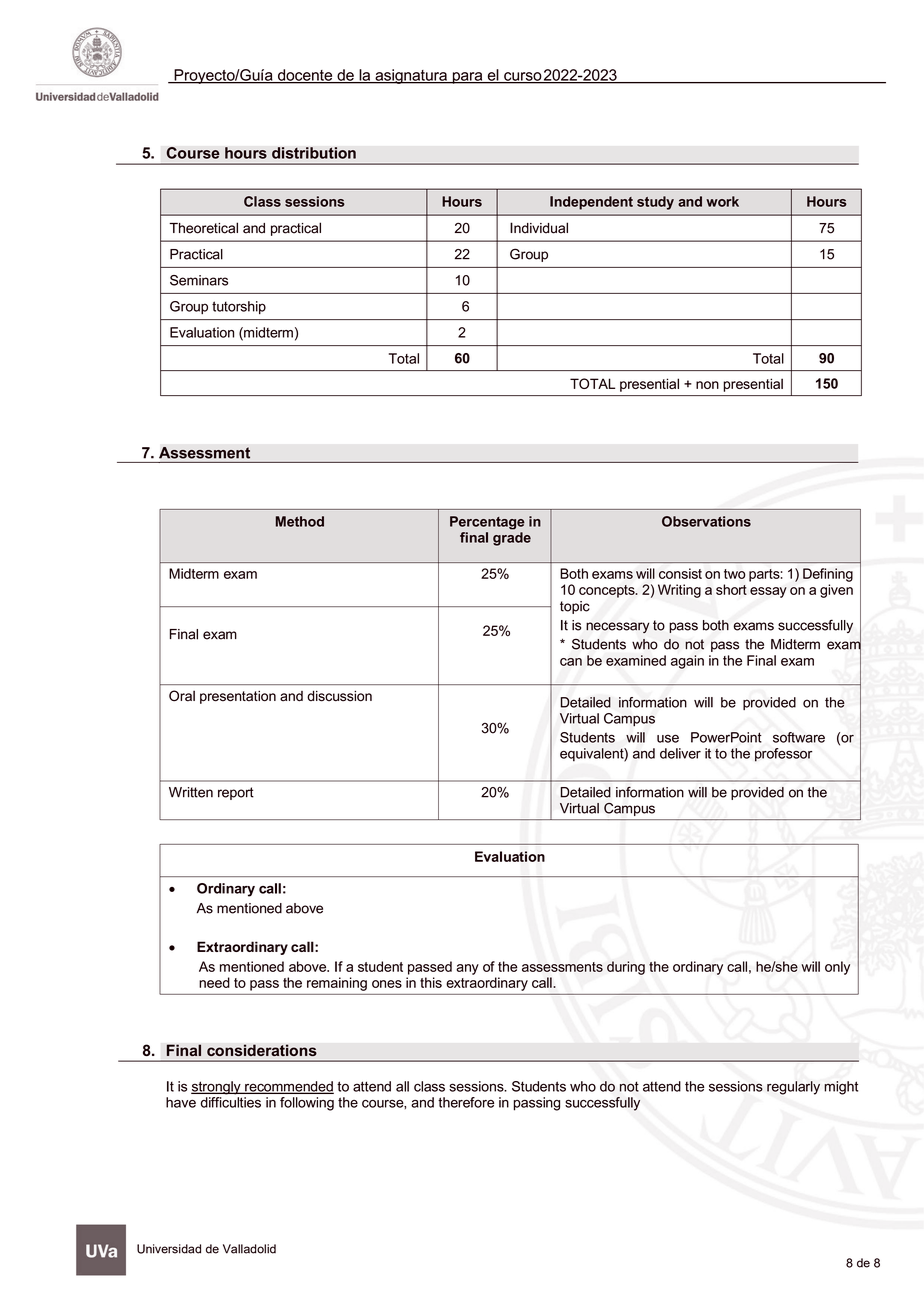 This image has width=924, height=1308. Describe the element at coordinates (571, 662) in the image. I see `can` at that location.
